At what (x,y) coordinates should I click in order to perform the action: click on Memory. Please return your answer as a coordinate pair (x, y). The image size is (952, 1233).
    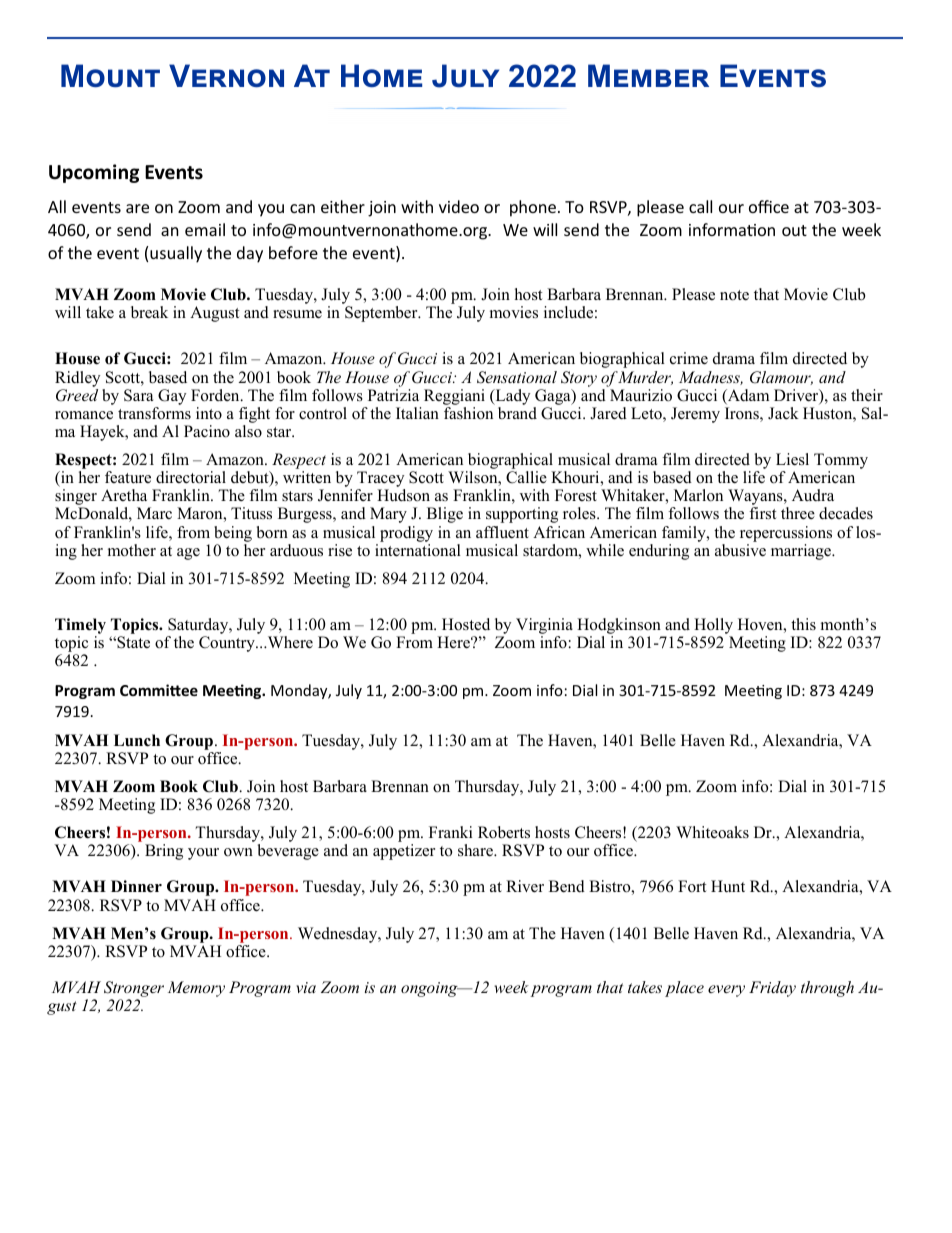
    Looking at the image, I should click on (196, 989).
